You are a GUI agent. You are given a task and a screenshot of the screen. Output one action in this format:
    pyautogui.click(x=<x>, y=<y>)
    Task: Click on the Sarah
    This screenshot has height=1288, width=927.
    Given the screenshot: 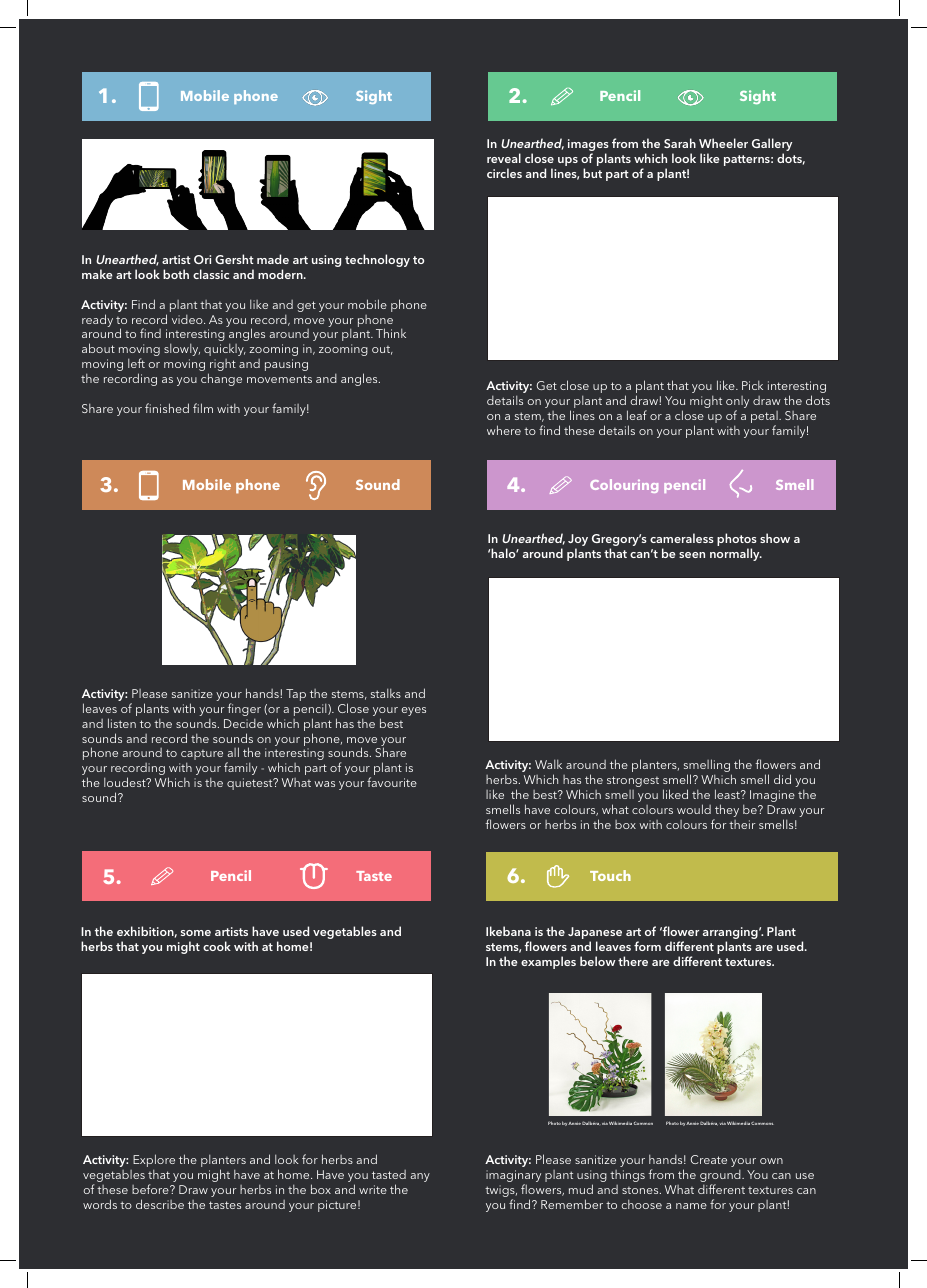 What is the action you would take?
    pyautogui.click(x=680, y=143)
